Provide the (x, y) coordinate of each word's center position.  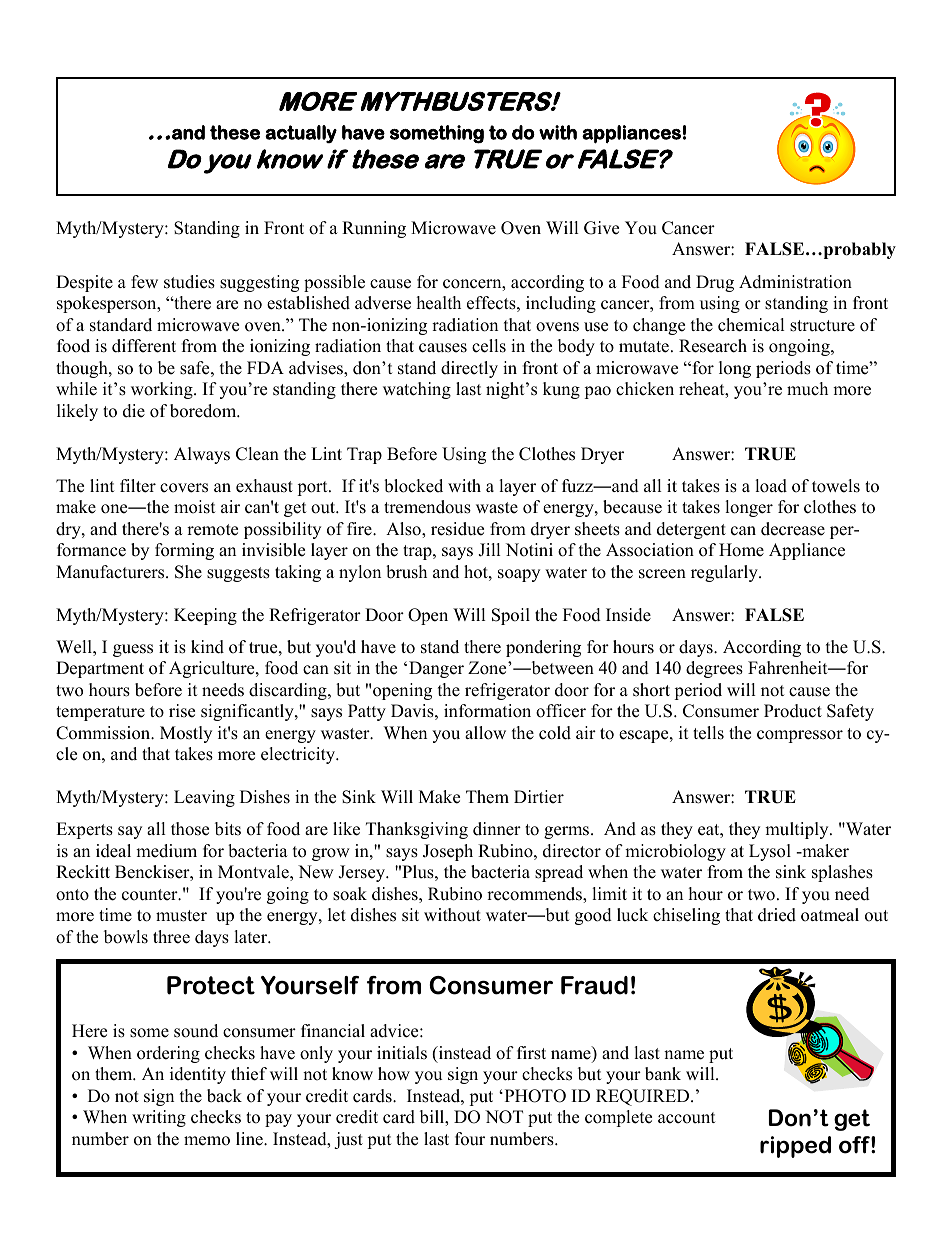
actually (301, 134)
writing (159, 1118)
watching (417, 390)
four (470, 1139)
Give (601, 228)
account (687, 1118)
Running (374, 229)
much (807, 389)
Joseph (448, 852)
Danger (436, 669)
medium (166, 851)
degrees (714, 669)
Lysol (770, 852)
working (163, 390)
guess (133, 650)
